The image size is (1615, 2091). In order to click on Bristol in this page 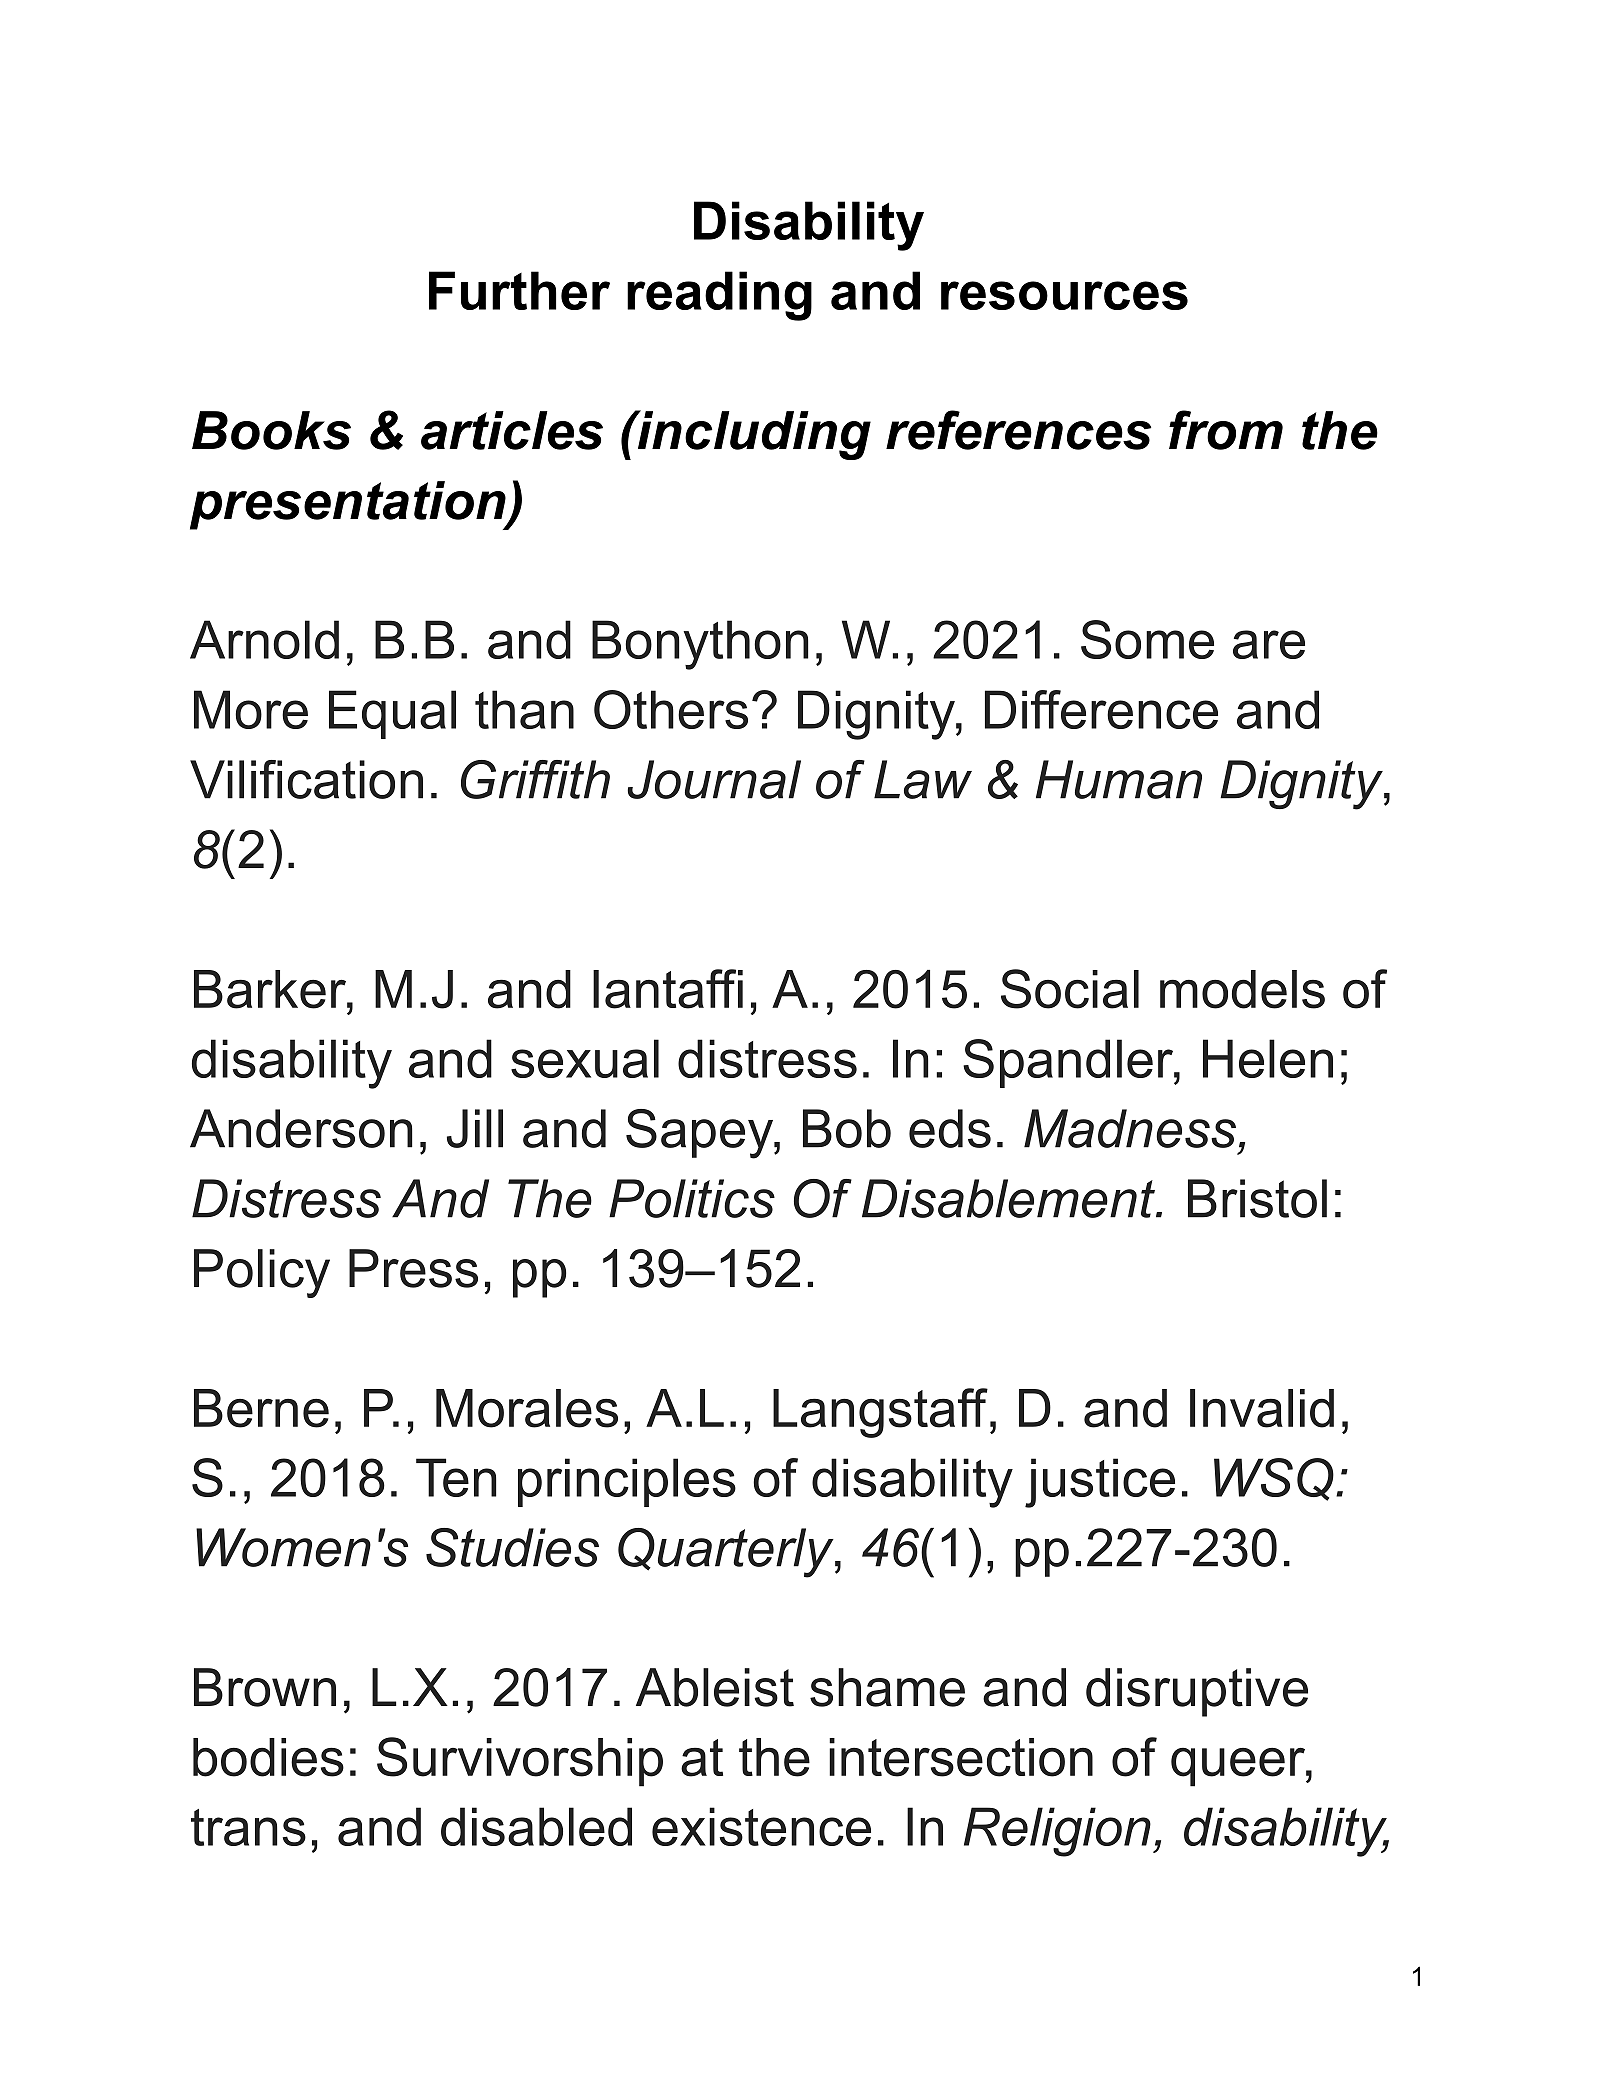, I will do `click(1257, 1198)`.
